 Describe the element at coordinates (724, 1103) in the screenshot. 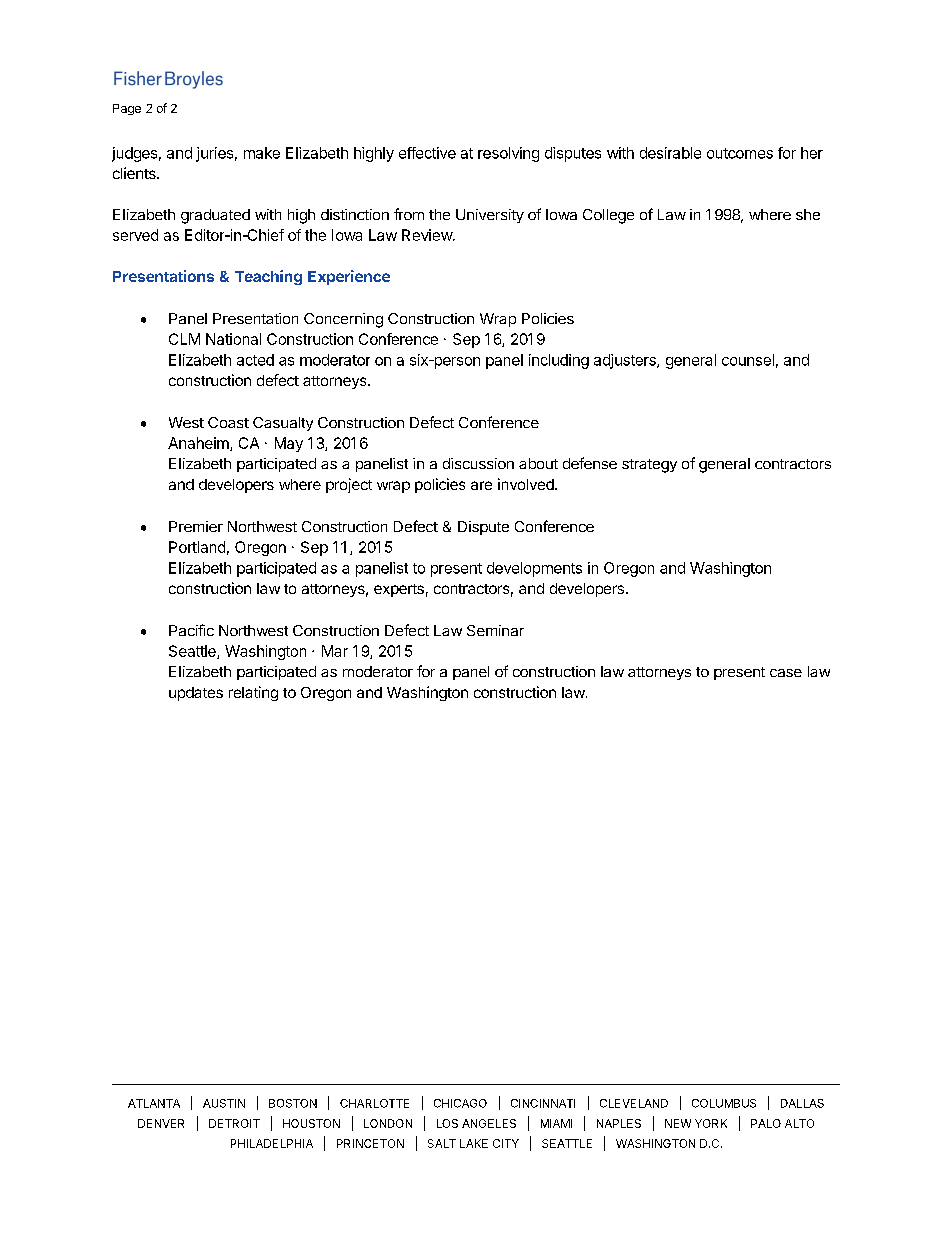

I see `COLUMBUS` at that location.
